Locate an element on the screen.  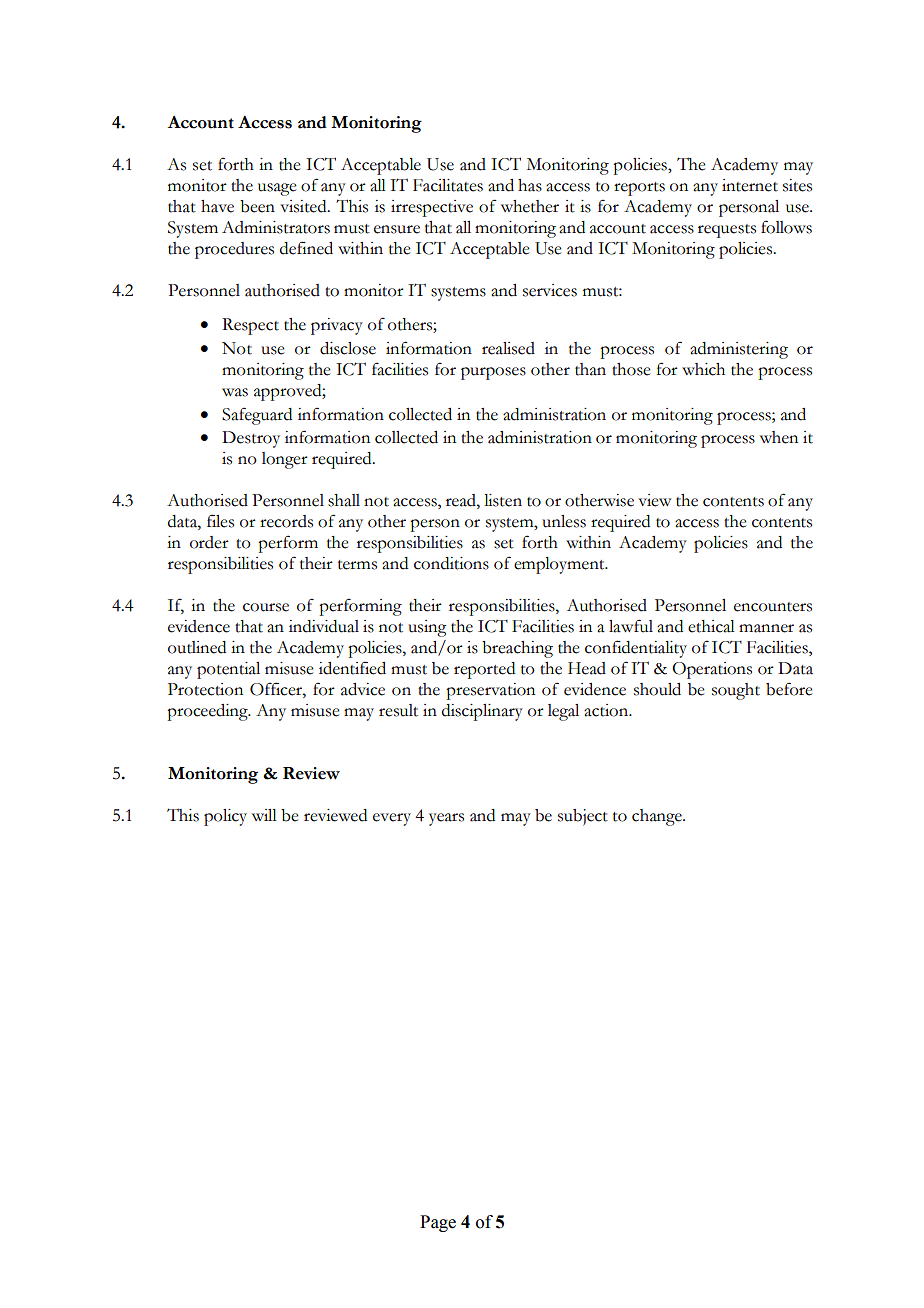
preservation is located at coordinates (490, 691).
